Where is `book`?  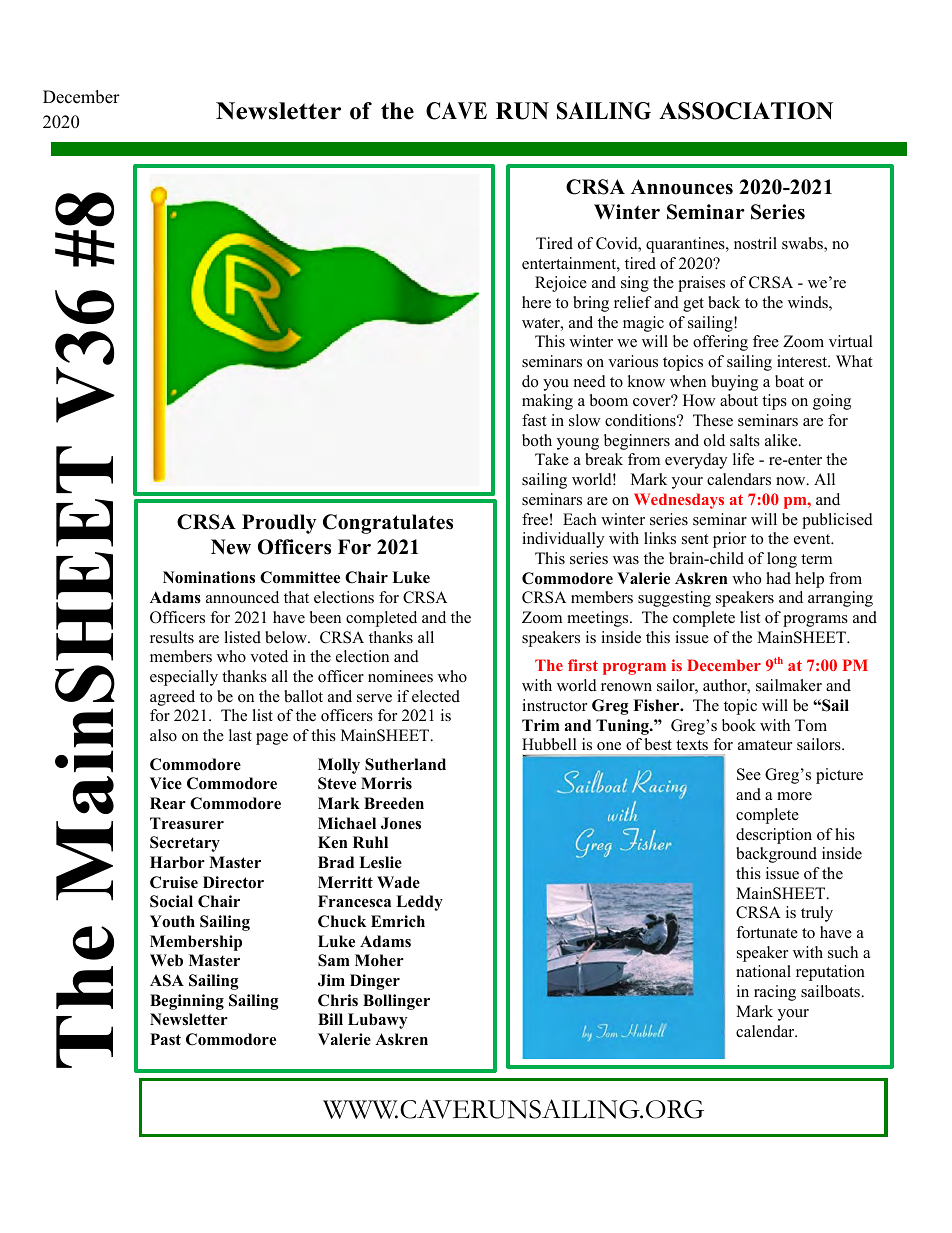
book is located at coordinates (739, 725).
